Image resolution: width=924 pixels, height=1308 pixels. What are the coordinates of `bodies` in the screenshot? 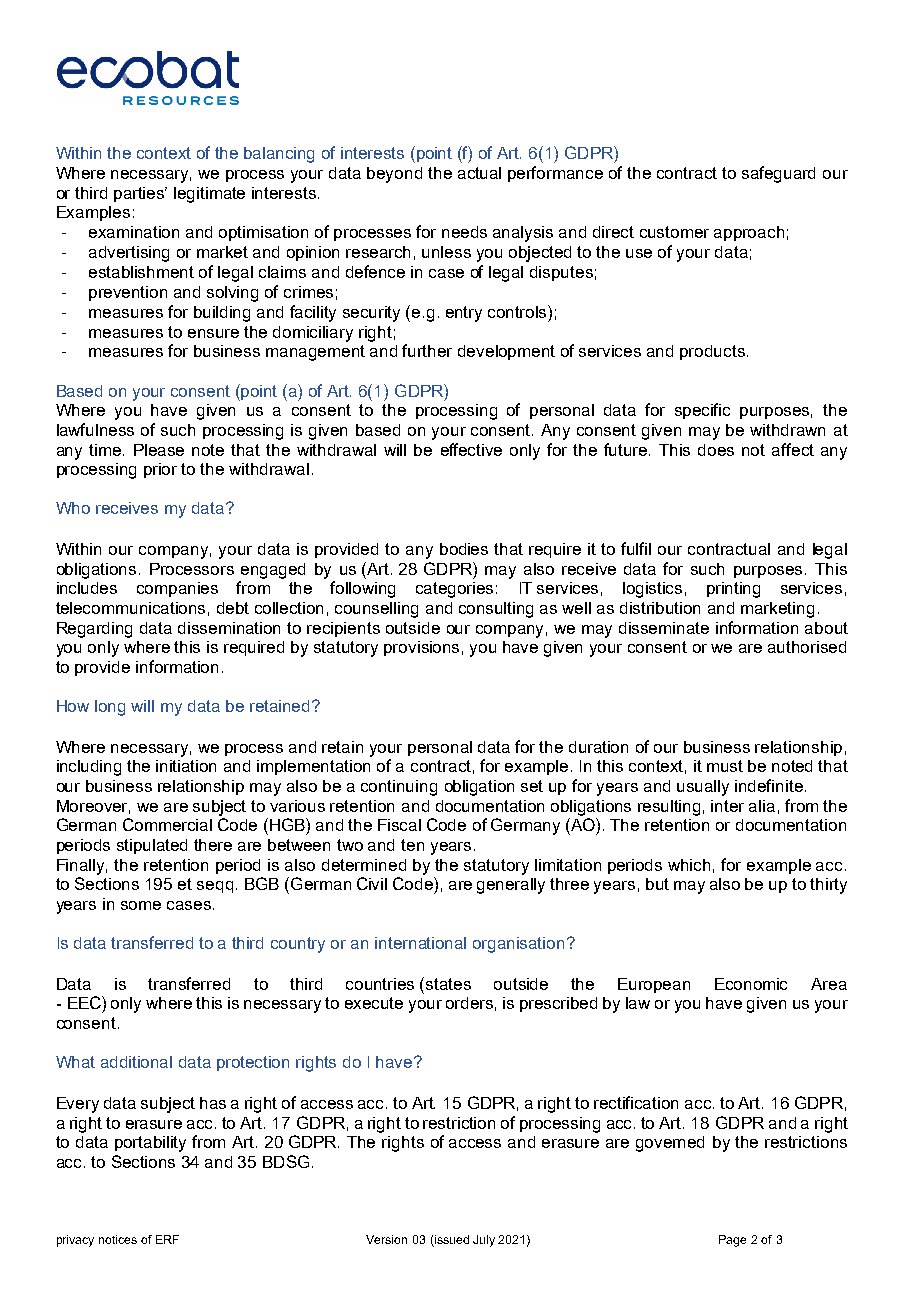 It's located at (464, 549).
